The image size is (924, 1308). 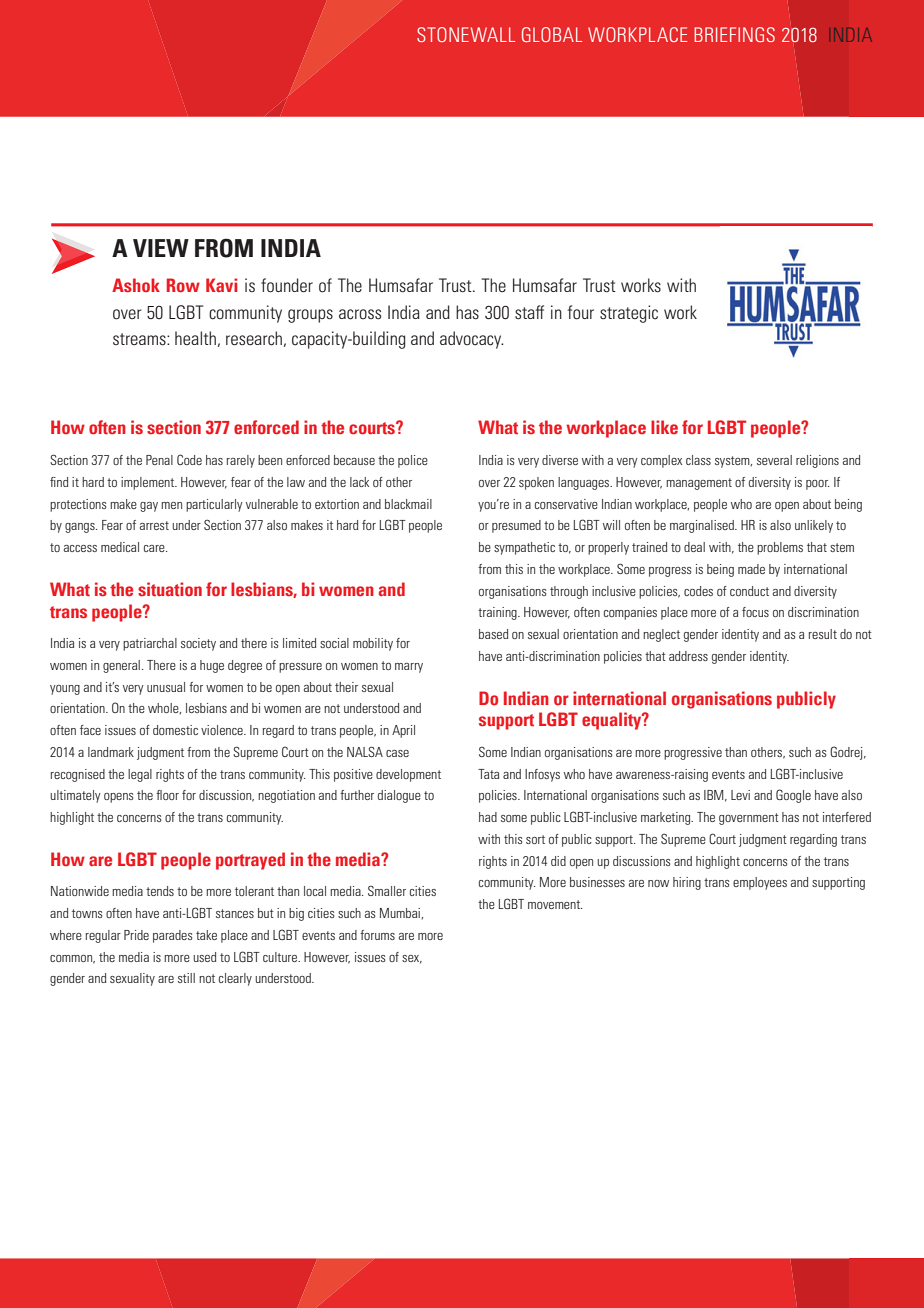 What do you see at coordinates (149, 507) in the screenshot?
I see `gay` at bounding box center [149, 507].
